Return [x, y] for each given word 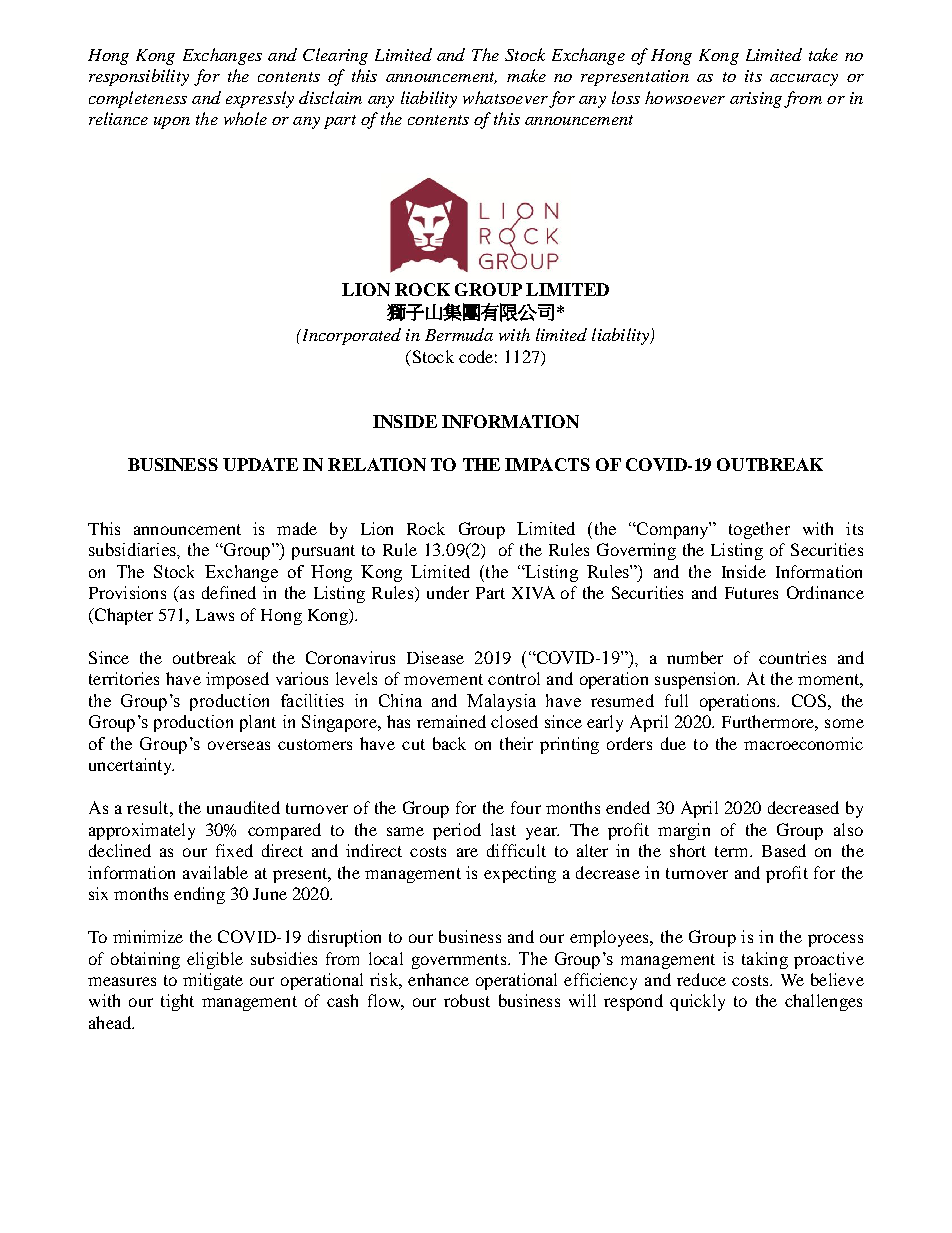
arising [756, 100]
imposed [237, 680]
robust [467, 1000]
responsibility [139, 77]
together [759, 530]
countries [792, 657]
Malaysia [501, 702]
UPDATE [260, 464]
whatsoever [505, 97]
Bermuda [459, 334]
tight [177, 1002]
